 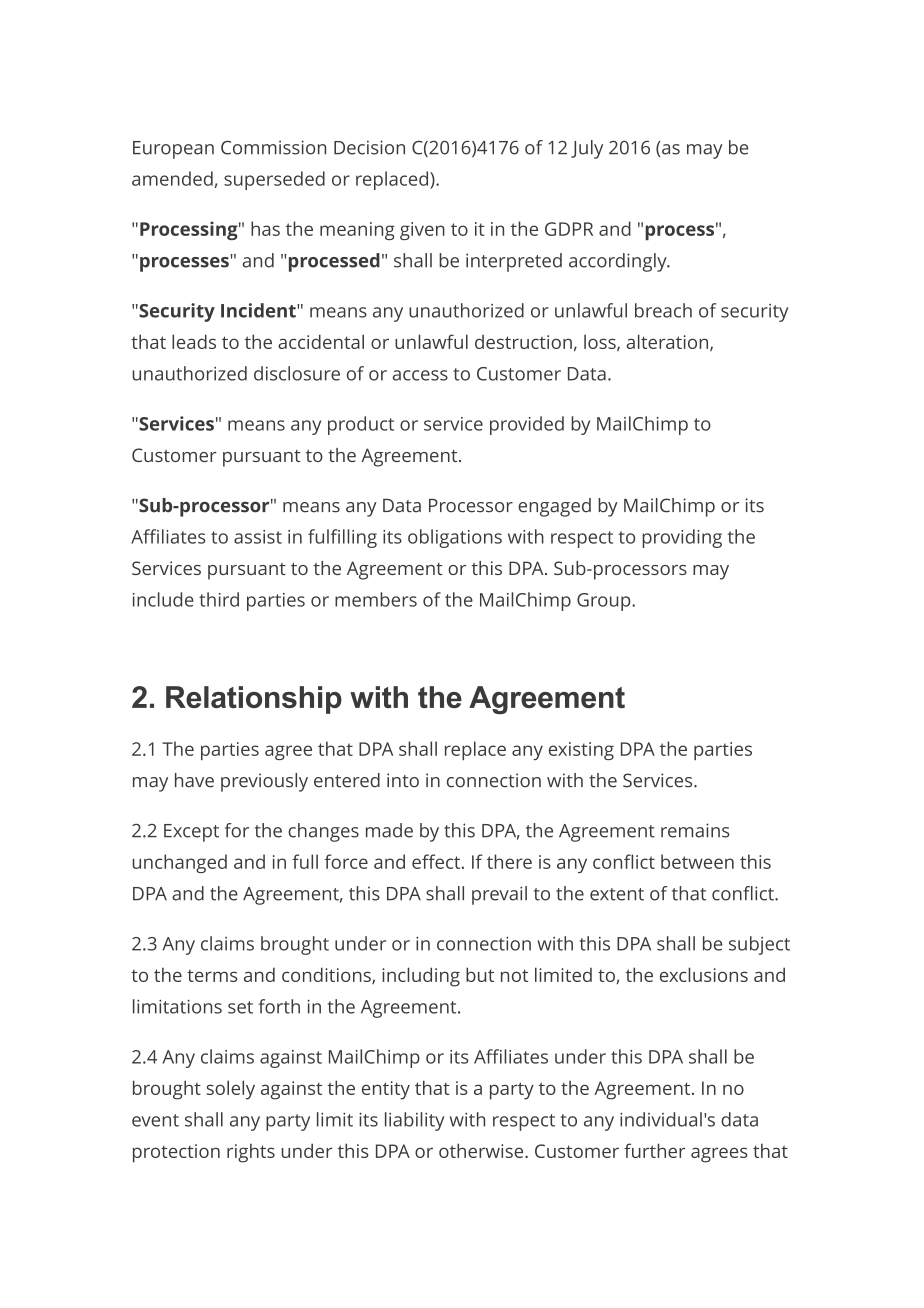 What do you see at coordinates (274, 180) in the document?
I see `superseded` at bounding box center [274, 180].
